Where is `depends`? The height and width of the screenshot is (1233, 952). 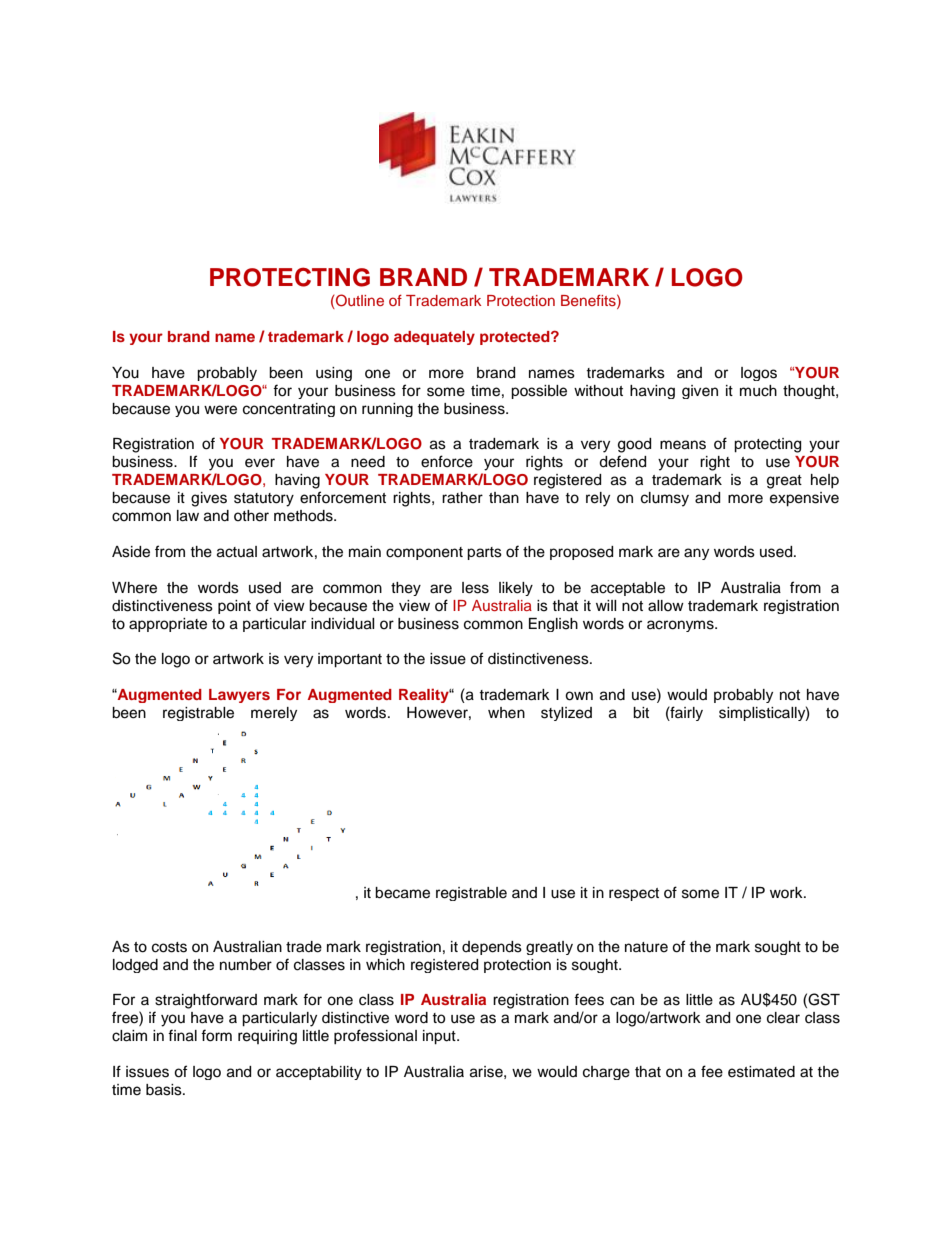 depends is located at coordinates (492, 948).
